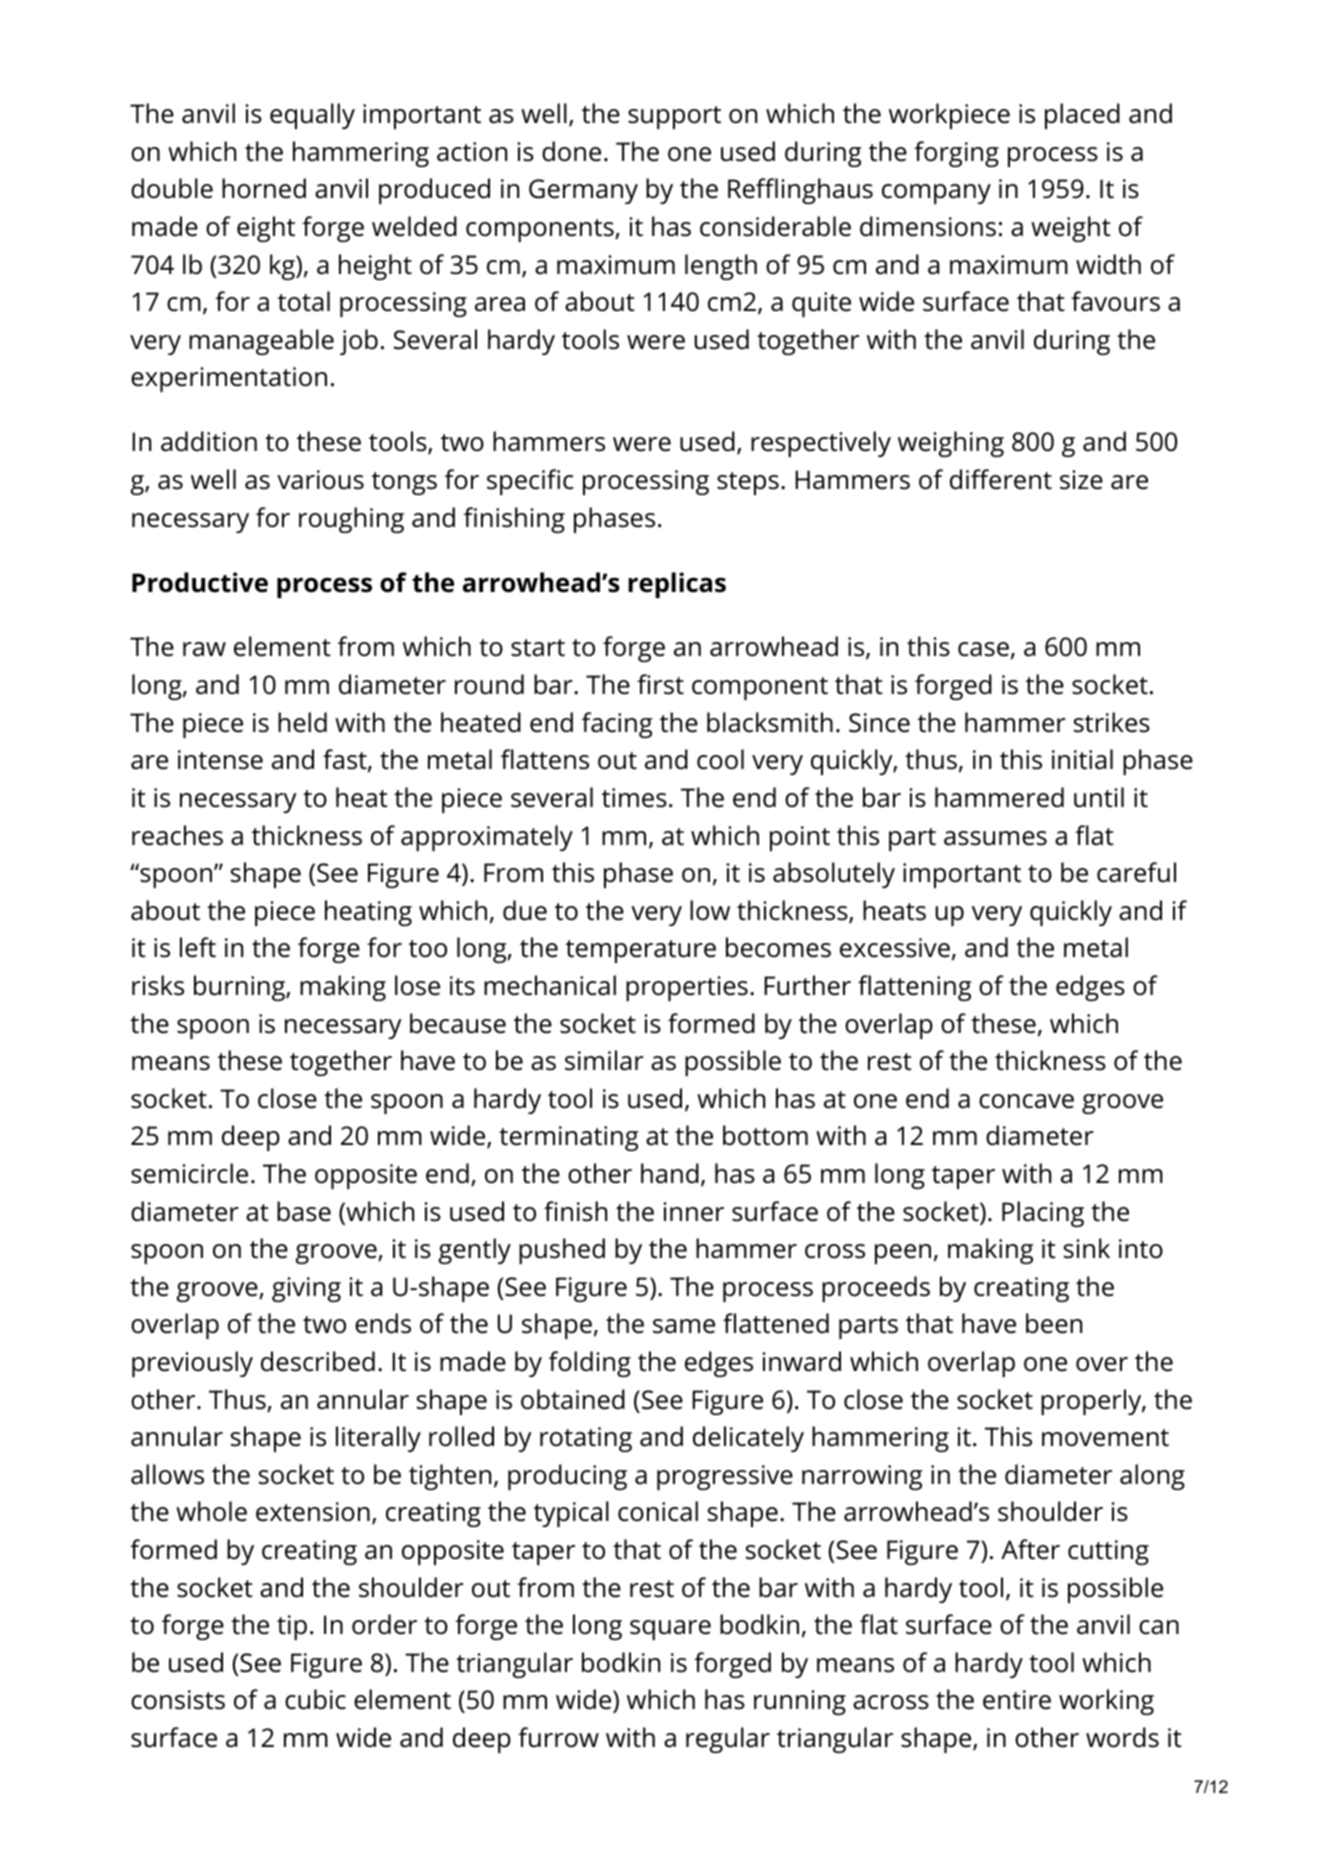 The height and width of the screenshot is (1872, 1323). What do you see at coordinates (220, 760) in the screenshot?
I see `intense` at bounding box center [220, 760].
